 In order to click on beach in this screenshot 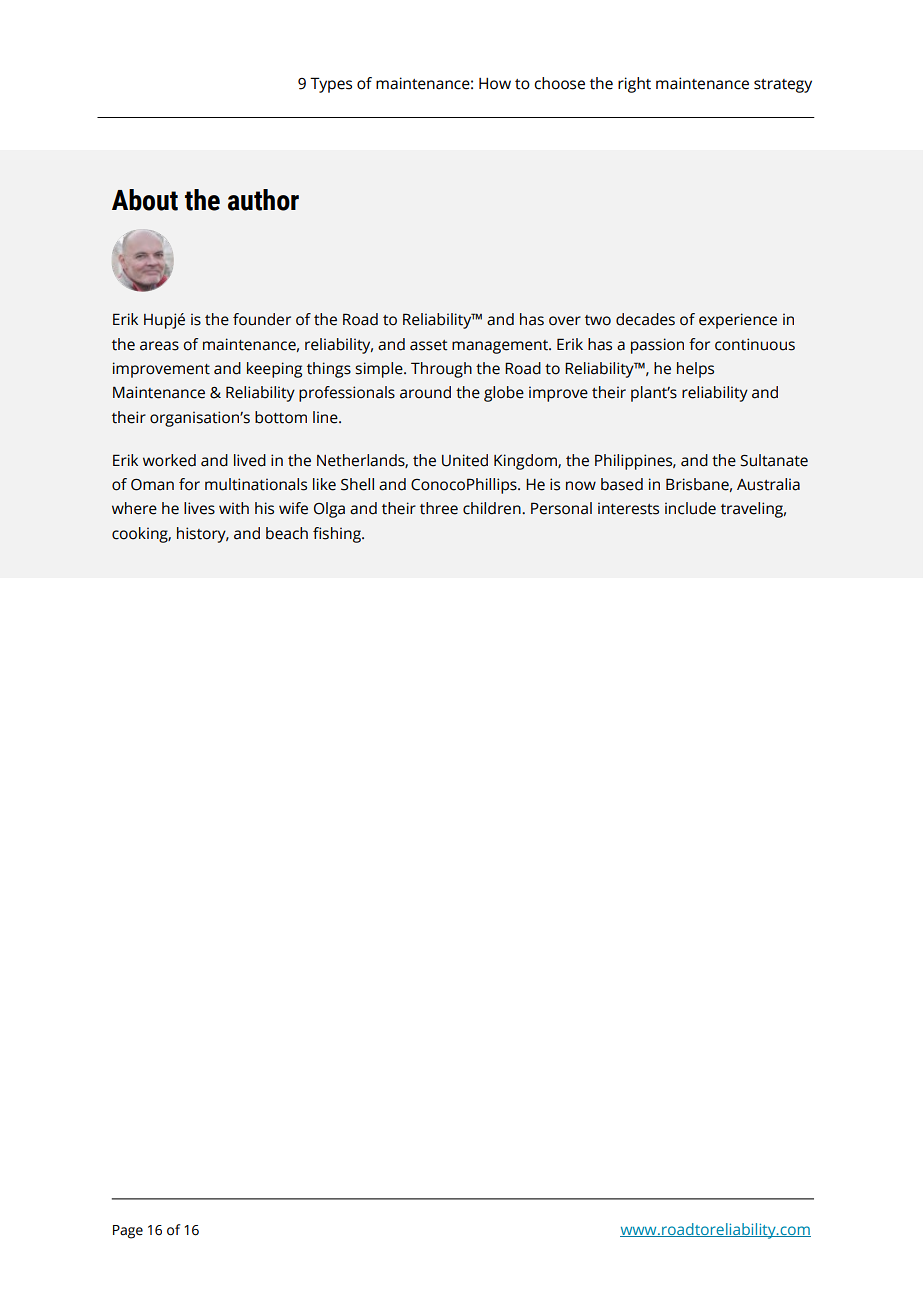, I will do `click(287, 533)`.
